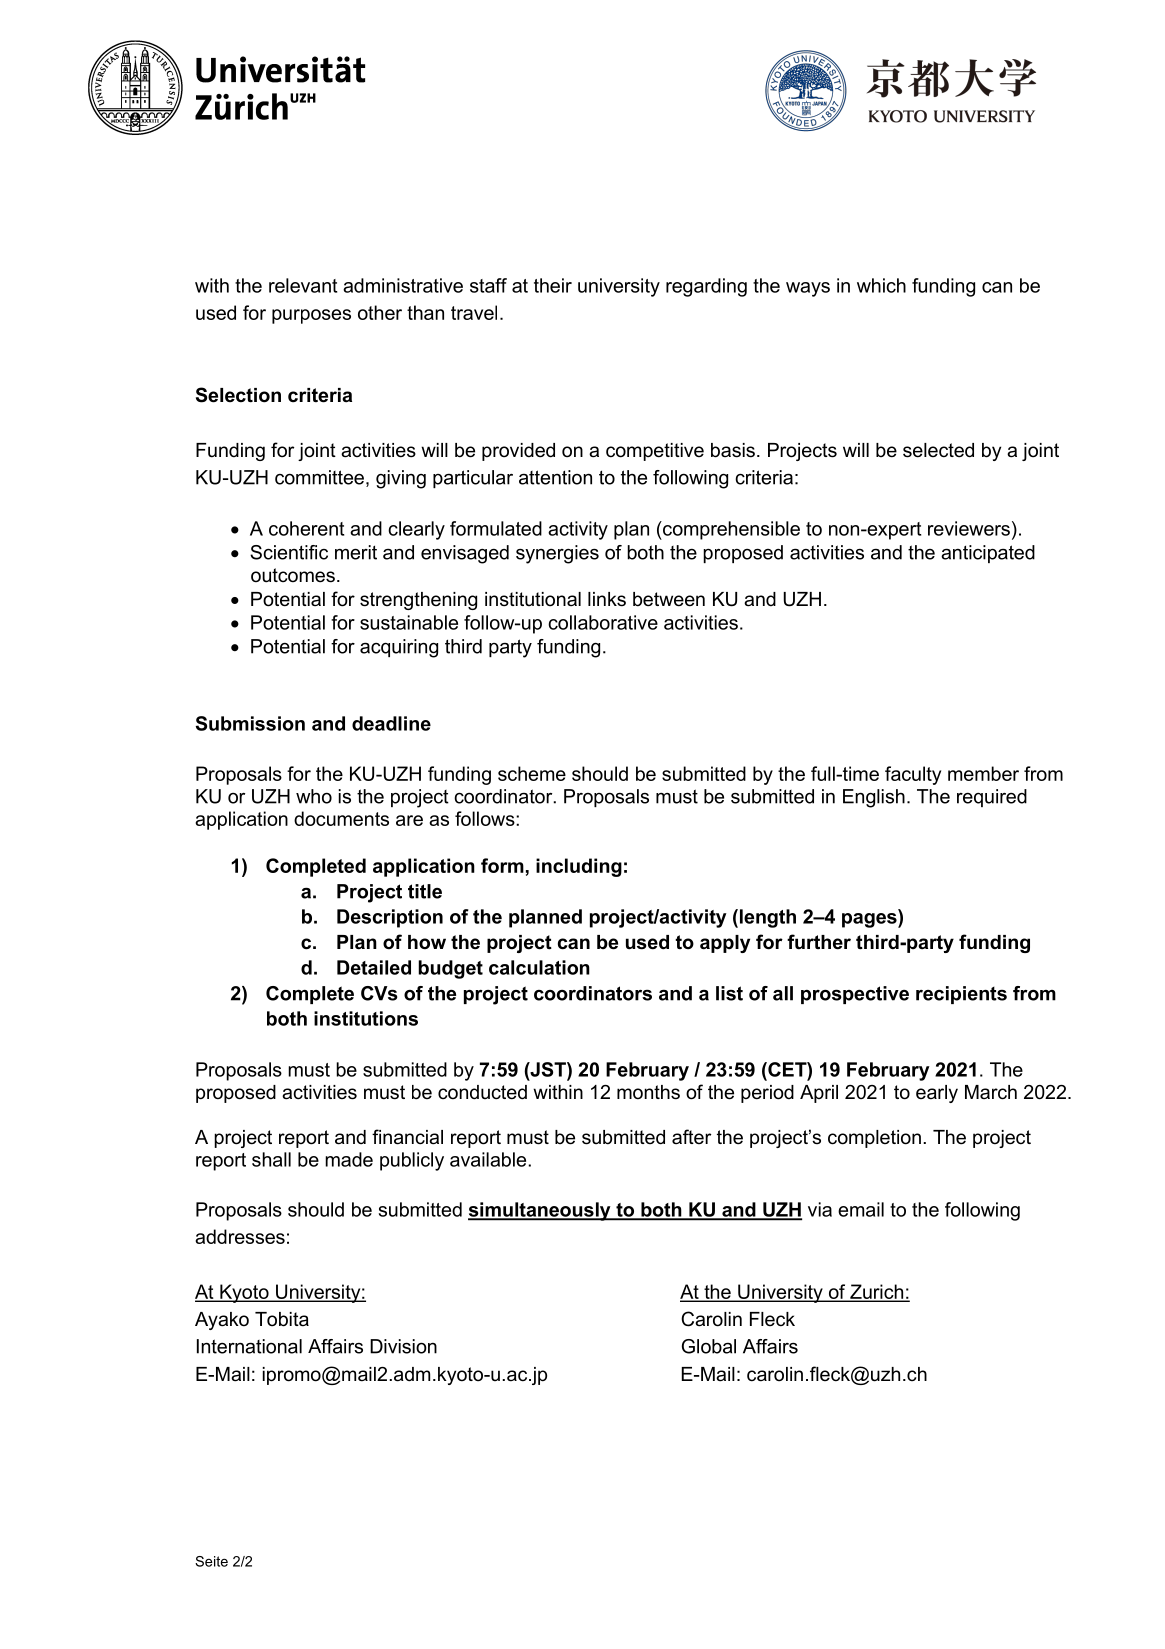 This page has width=1165, height=1649. I want to click on including, so click(579, 867).
